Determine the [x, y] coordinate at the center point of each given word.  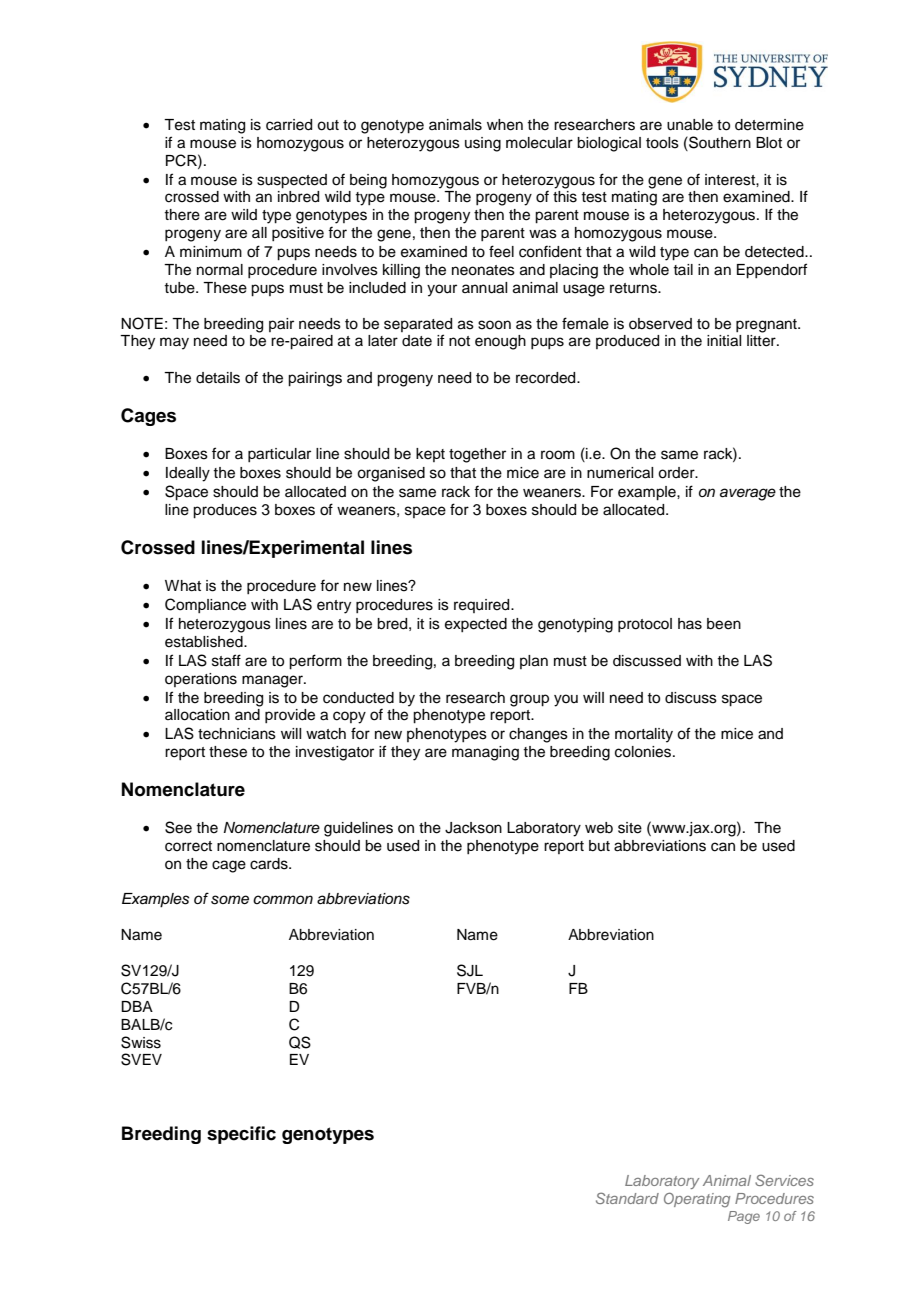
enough [500, 342]
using [483, 144]
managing [485, 753]
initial [724, 341]
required [483, 606]
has [690, 624]
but [599, 846]
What [183, 586]
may [174, 343]
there [182, 215]
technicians [237, 734]
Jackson [473, 828]
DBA [137, 1006]
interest [731, 180]
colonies [643, 752]
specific [241, 1135]
